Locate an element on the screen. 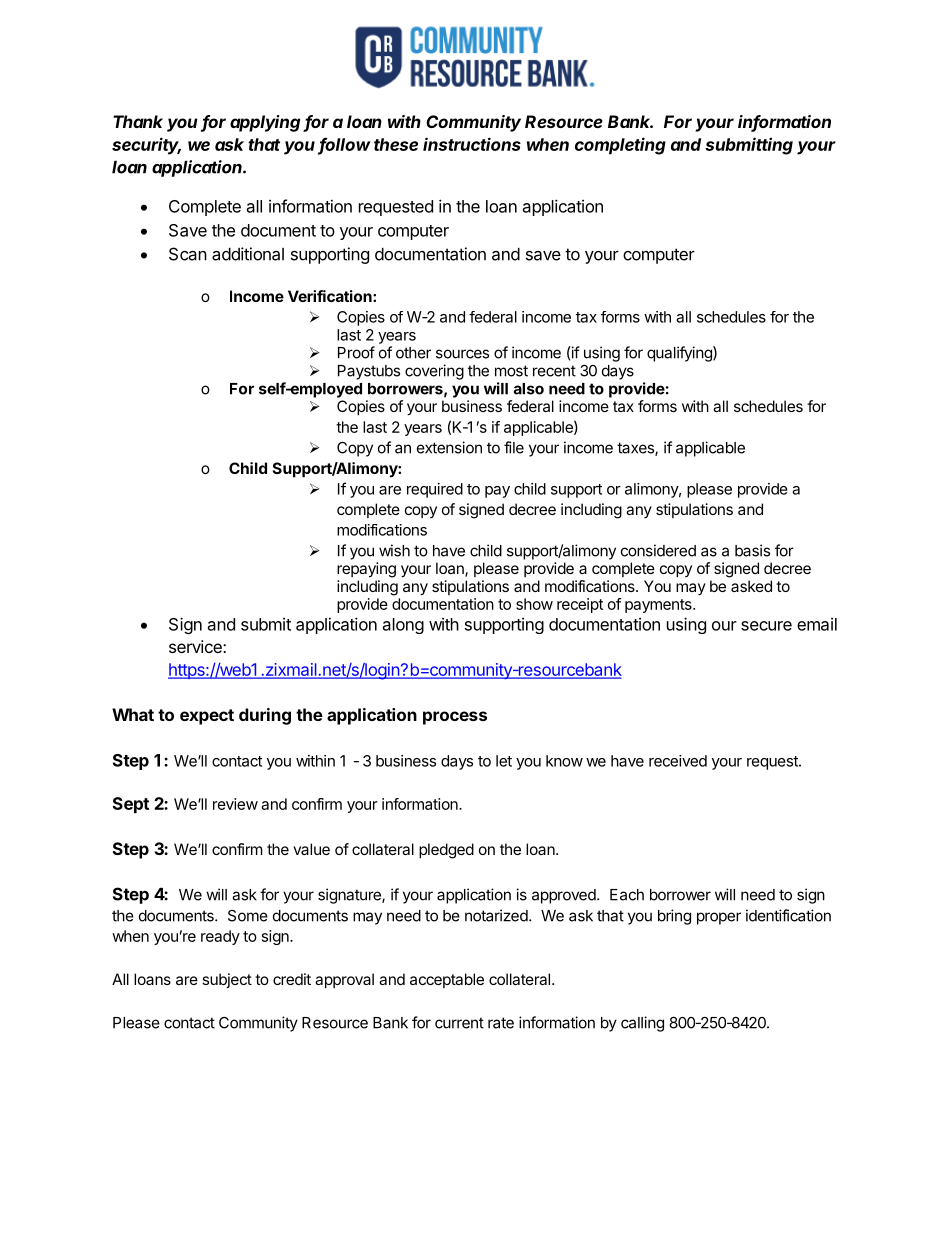 Image resolution: width=952 pixels, height=1233 pixels. asked is located at coordinates (751, 586).
